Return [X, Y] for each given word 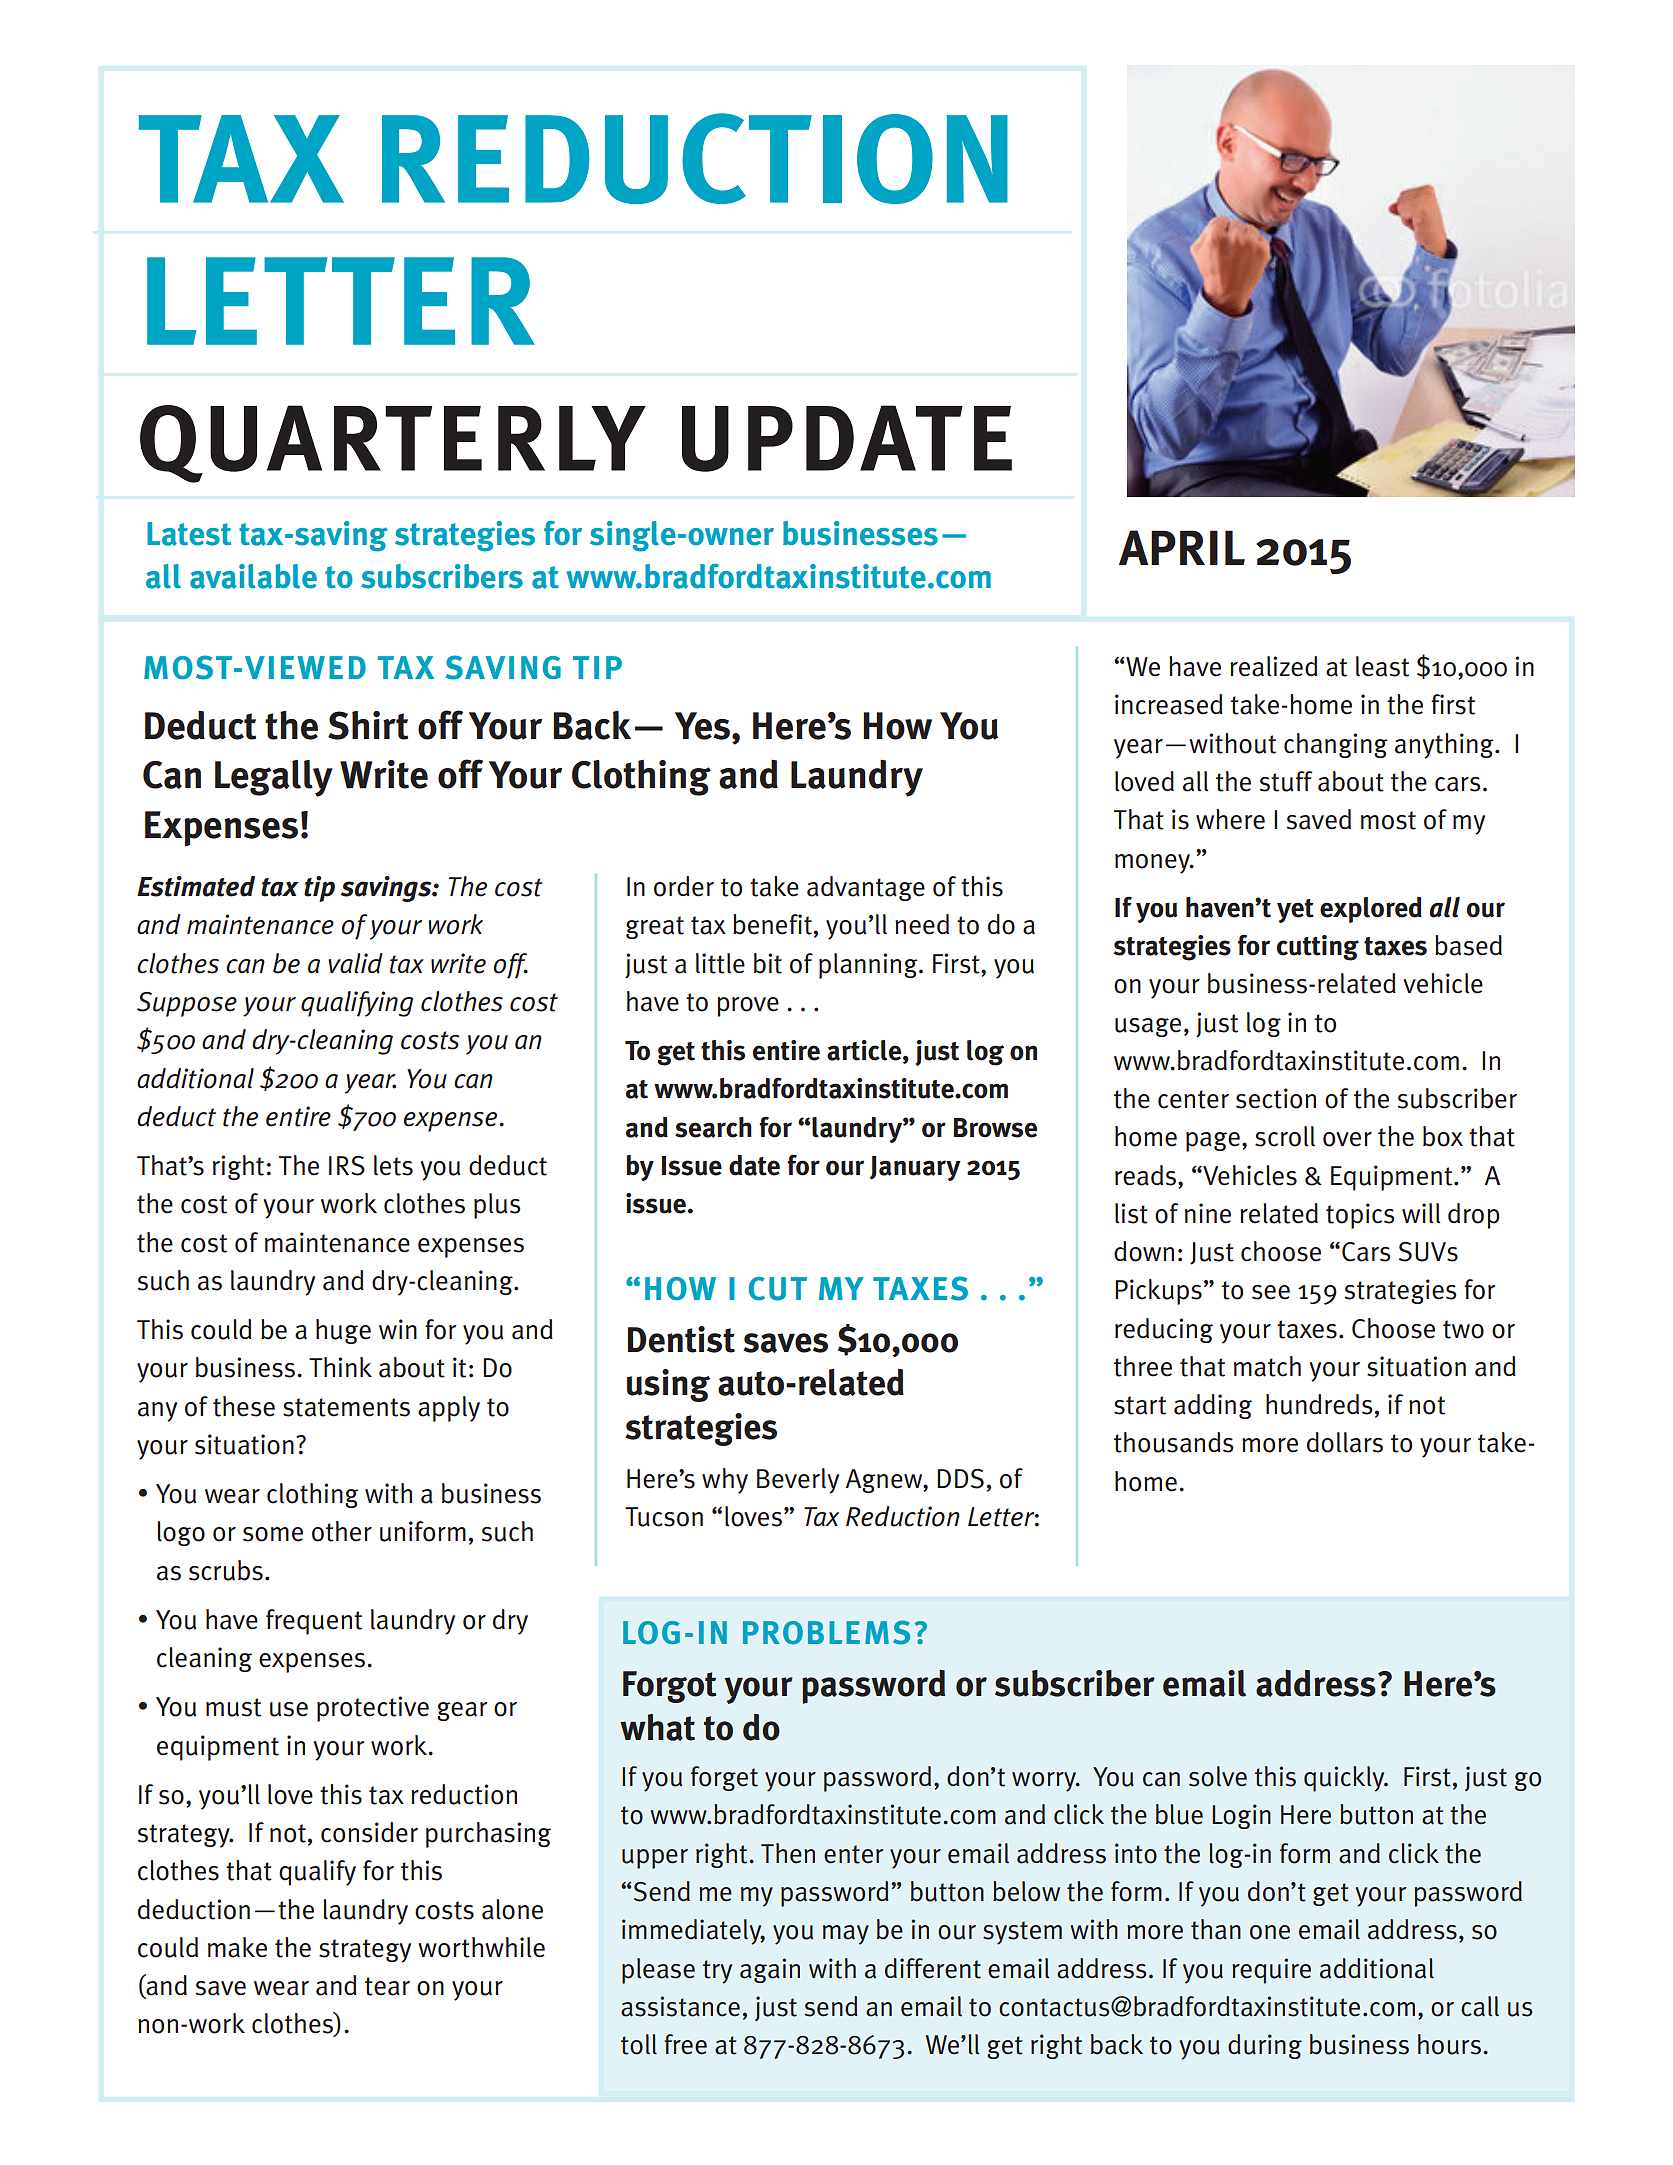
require [1271, 1971]
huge [343, 1331]
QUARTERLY [393, 444]
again [770, 1970]
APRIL [1182, 547]
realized [1274, 666]
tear [387, 1986]
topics [1360, 1216]
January [915, 1168]
